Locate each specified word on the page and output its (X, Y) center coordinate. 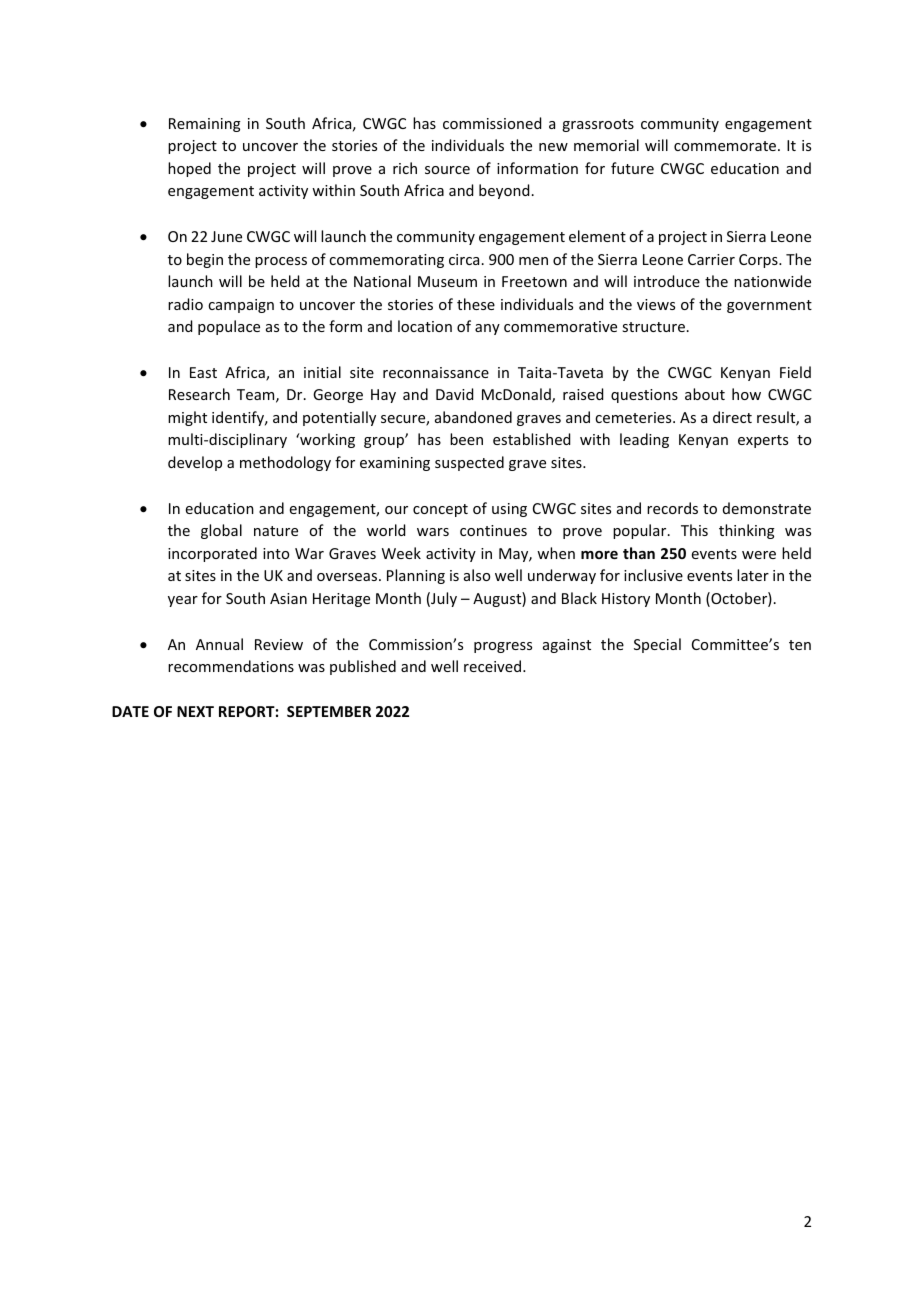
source (447, 170)
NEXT (195, 711)
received (494, 666)
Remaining (205, 125)
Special (657, 645)
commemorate (726, 146)
